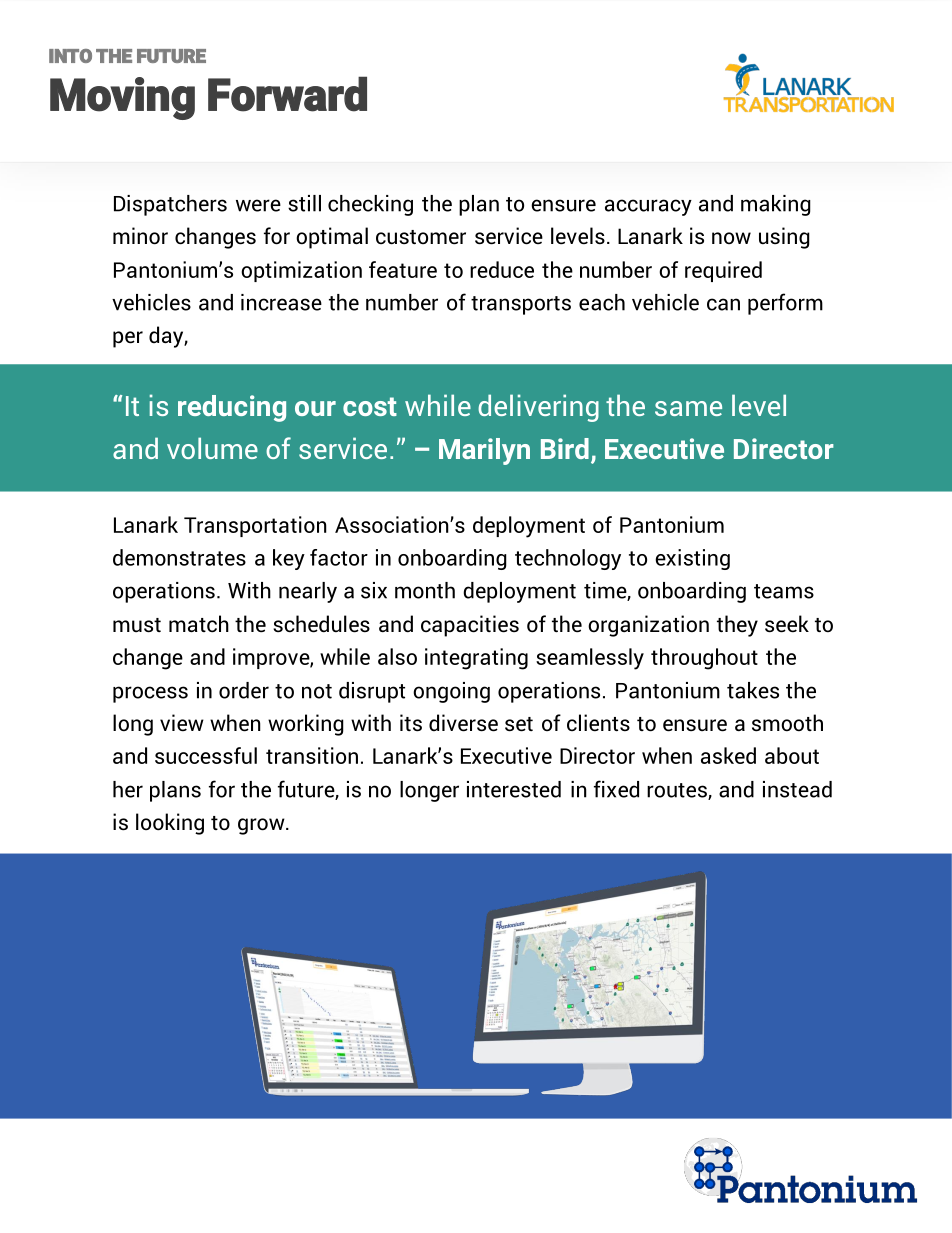 The height and width of the screenshot is (1233, 952). I want to click on Moving, so click(122, 98).
